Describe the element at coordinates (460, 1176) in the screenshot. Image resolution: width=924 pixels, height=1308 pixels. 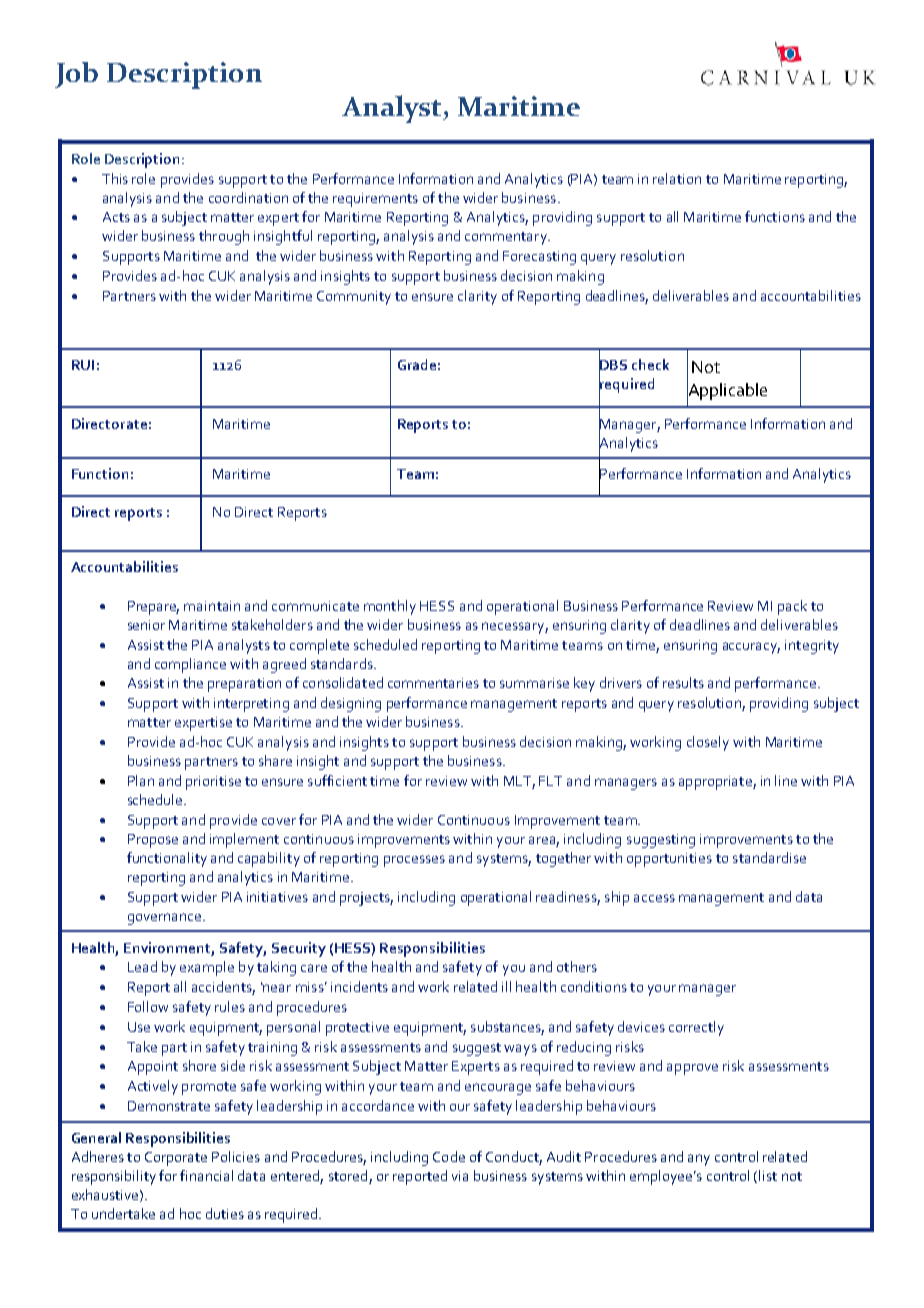
I see `via` at that location.
